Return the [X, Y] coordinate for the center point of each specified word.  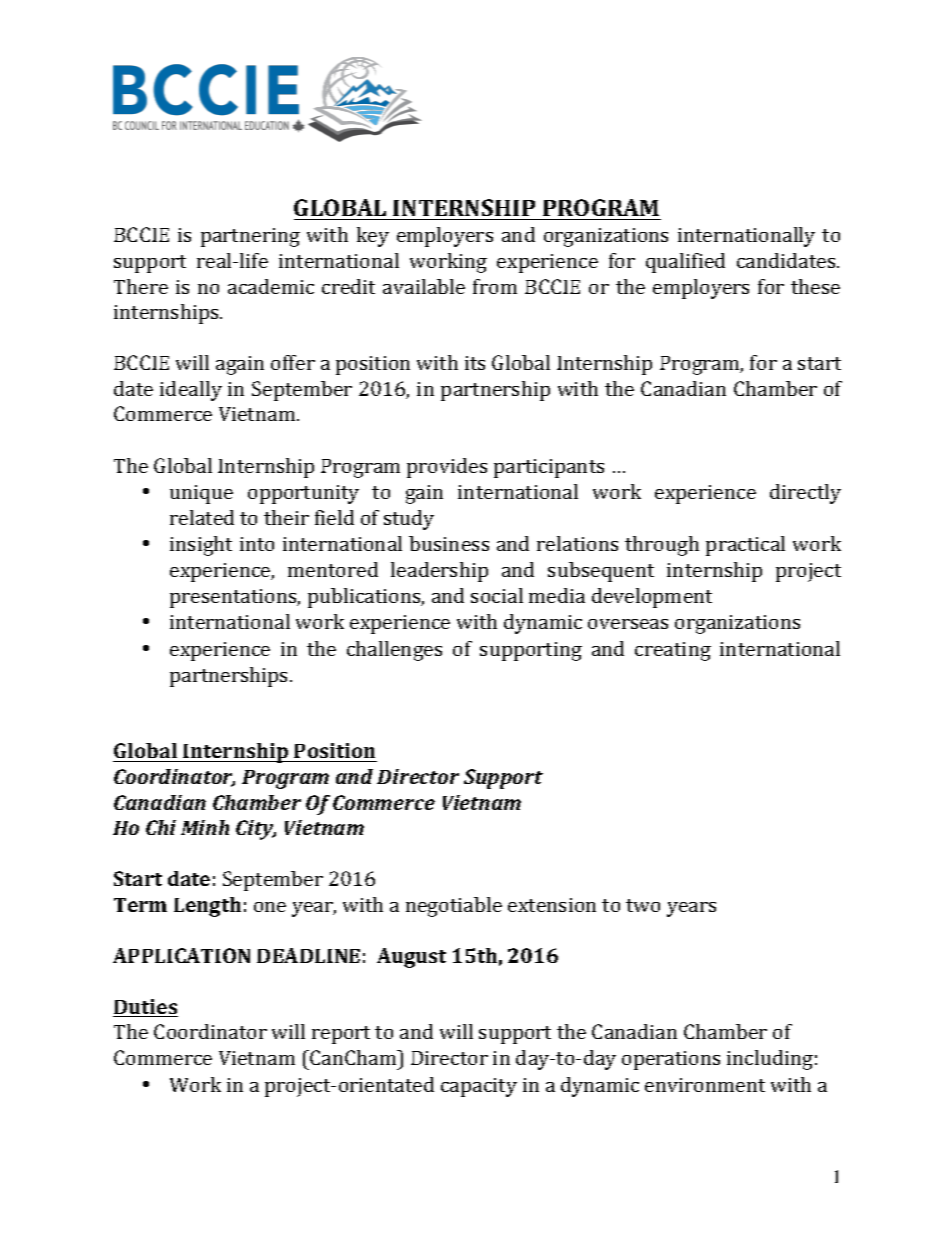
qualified [685, 263]
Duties [145, 1008]
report [341, 1035]
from [495, 286]
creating [673, 651]
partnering [250, 237]
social [497, 595]
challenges [394, 651]
